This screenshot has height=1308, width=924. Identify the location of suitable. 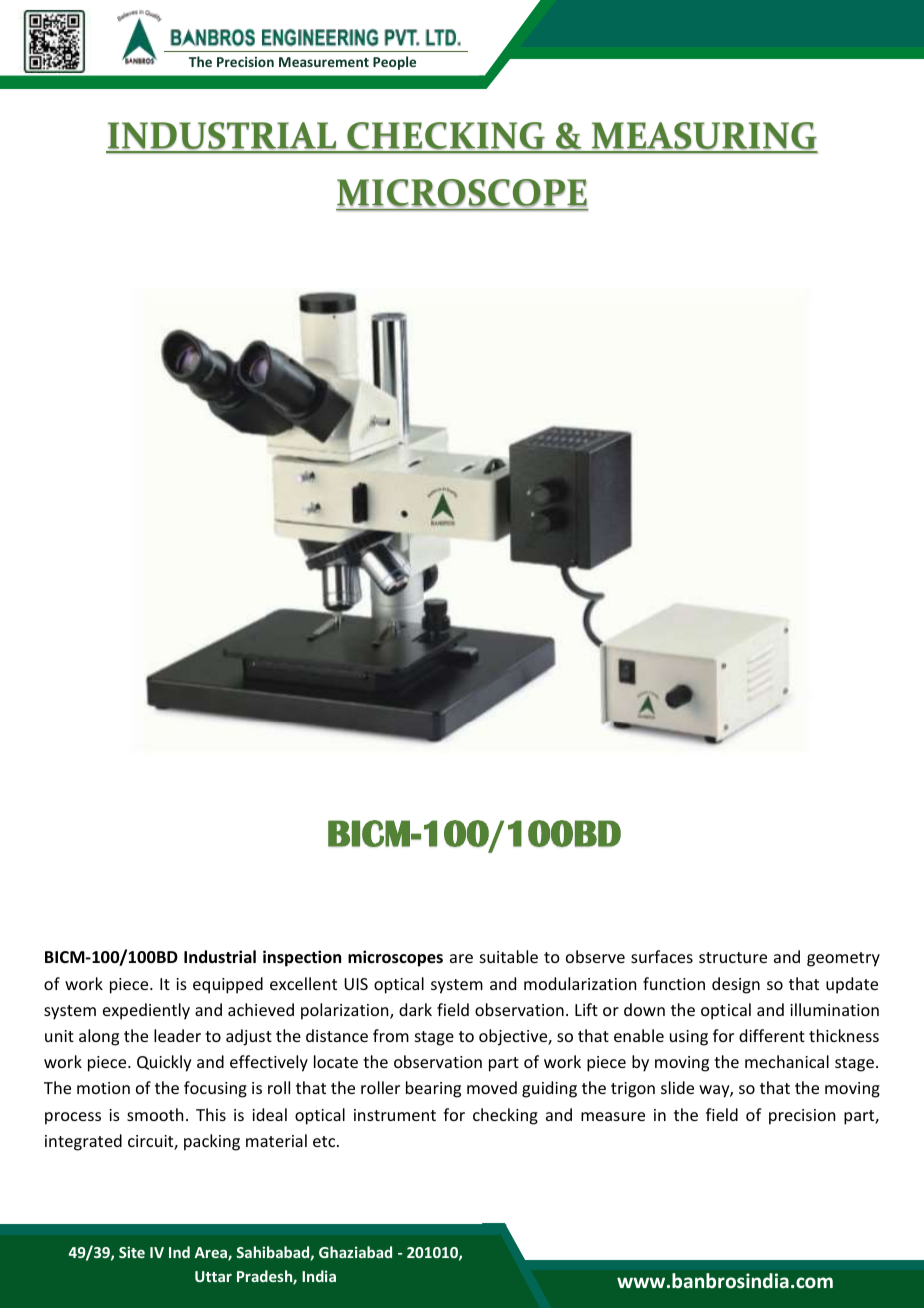
(509, 956).
